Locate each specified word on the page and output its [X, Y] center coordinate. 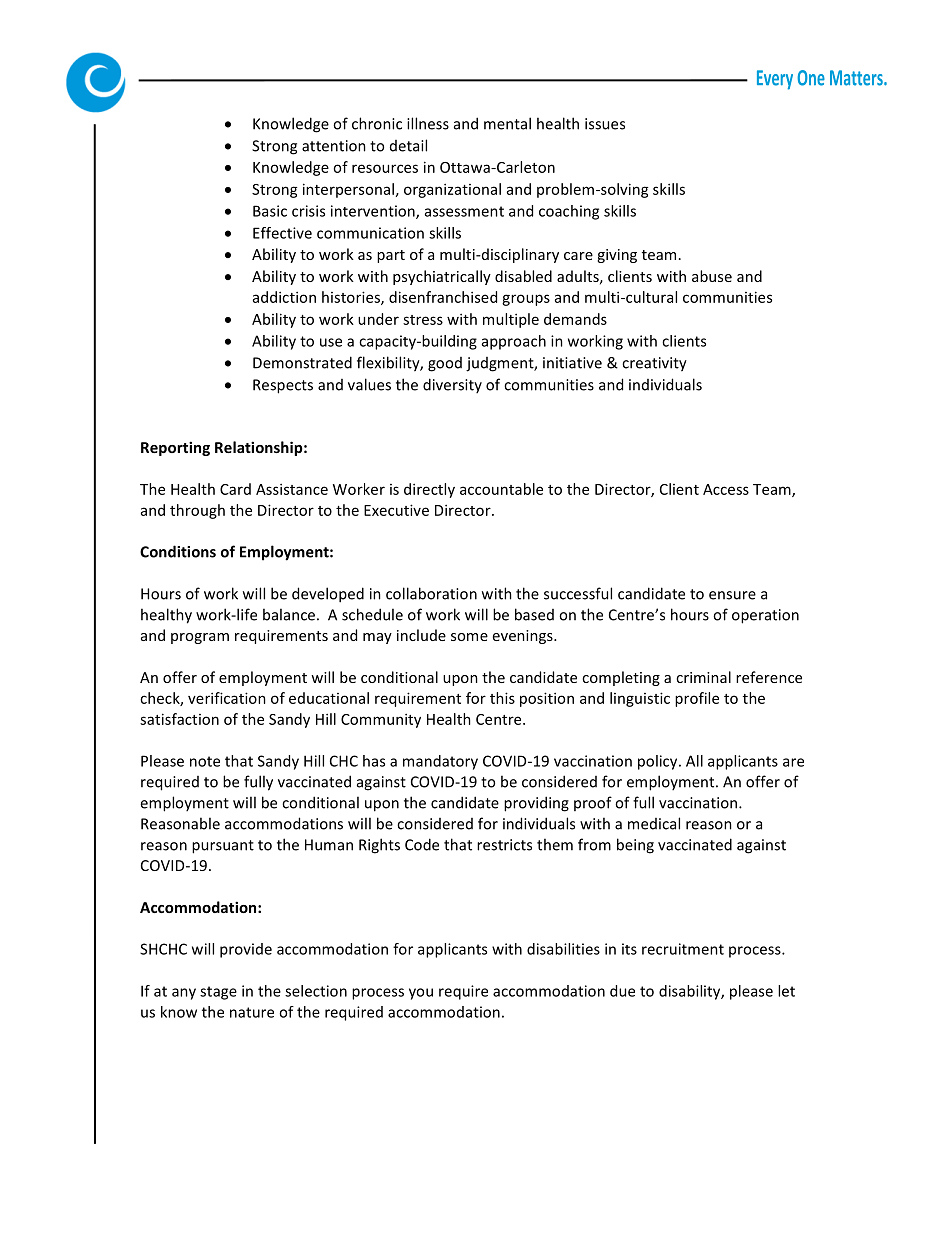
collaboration [431, 593]
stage [218, 993]
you [421, 994]
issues [605, 124]
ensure [732, 595]
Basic [270, 211]
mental [507, 123]
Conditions [178, 551]
